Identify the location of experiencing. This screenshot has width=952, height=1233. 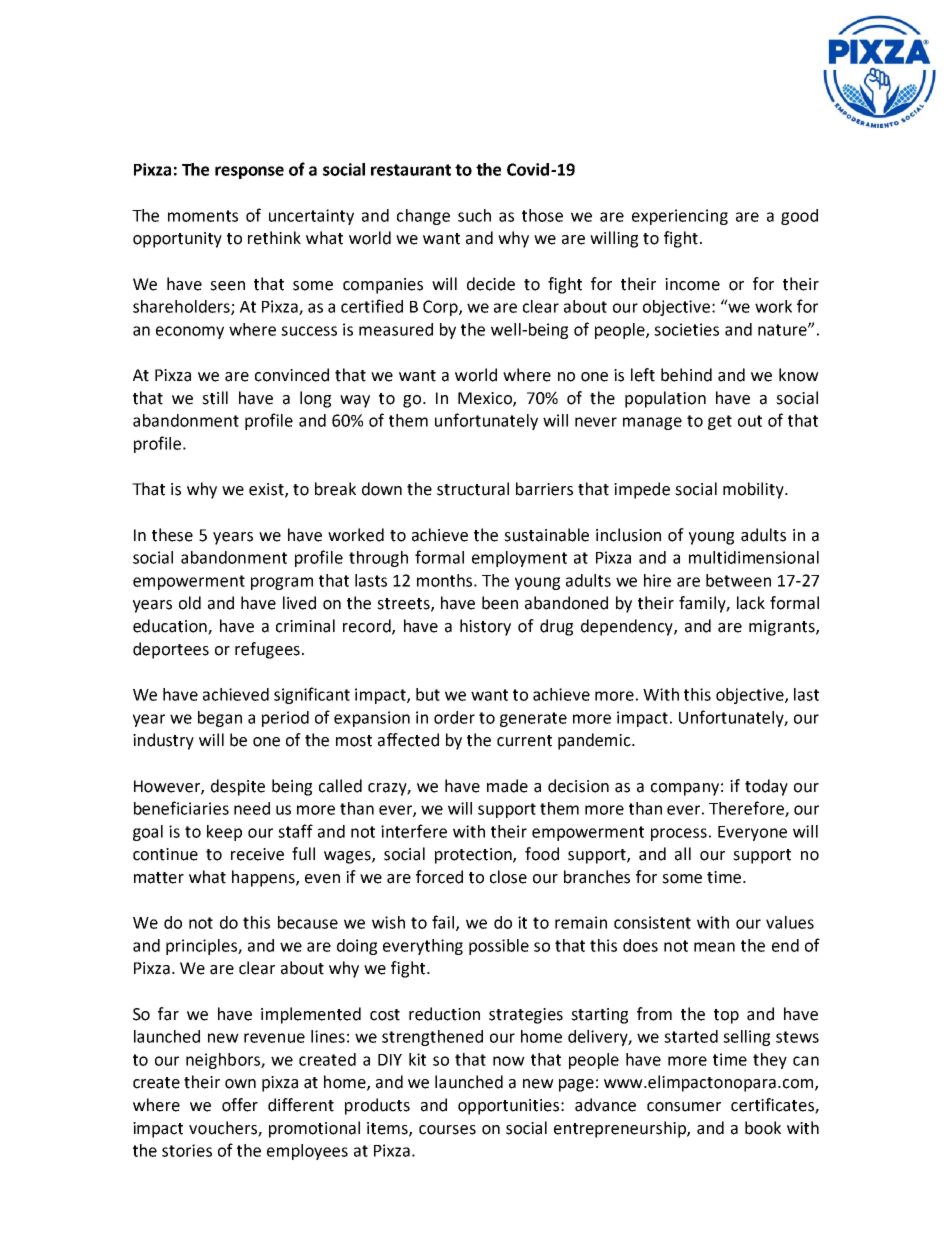
(680, 217).
